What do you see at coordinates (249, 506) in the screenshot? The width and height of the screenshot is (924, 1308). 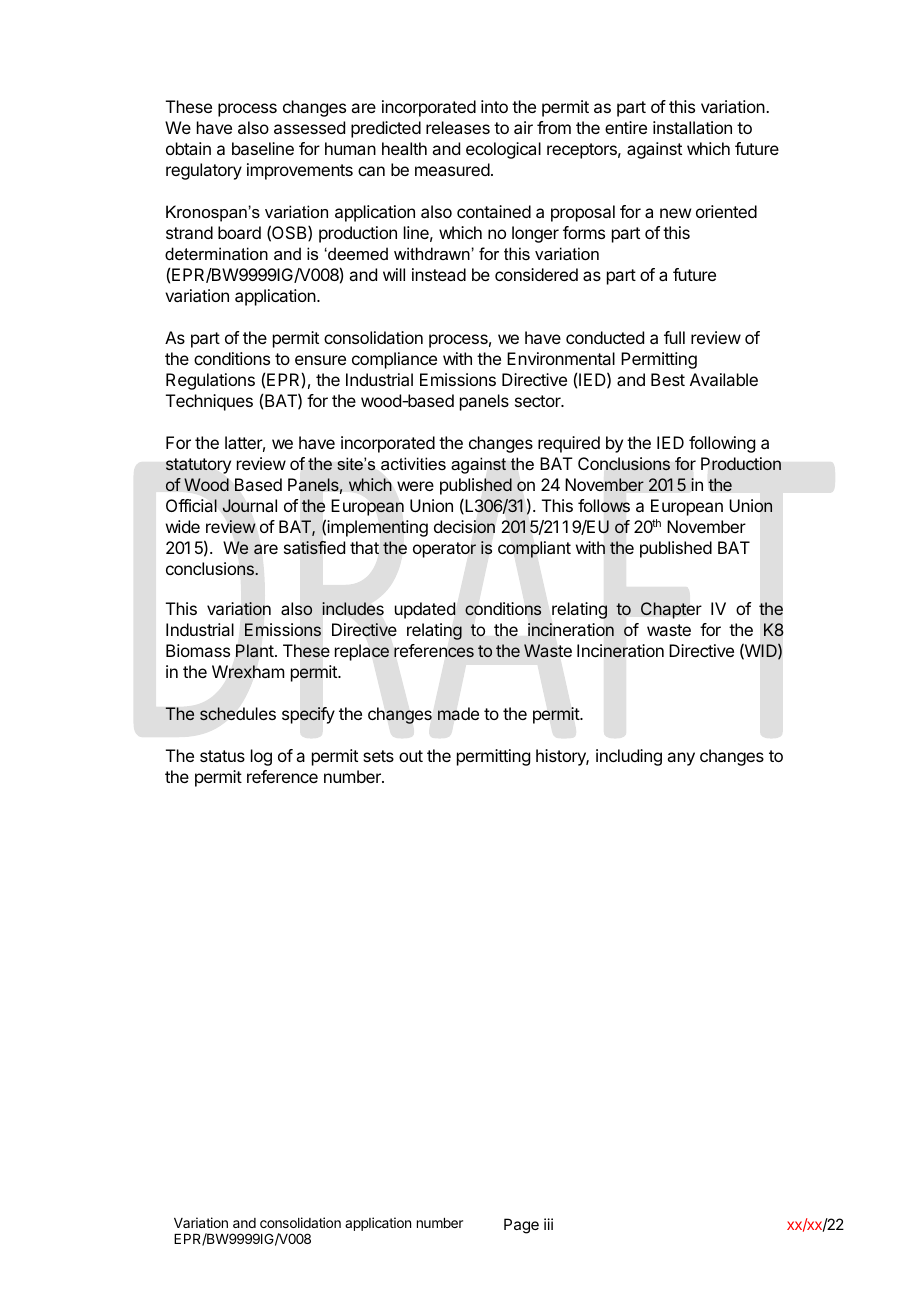 I see `Journal` at bounding box center [249, 506].
